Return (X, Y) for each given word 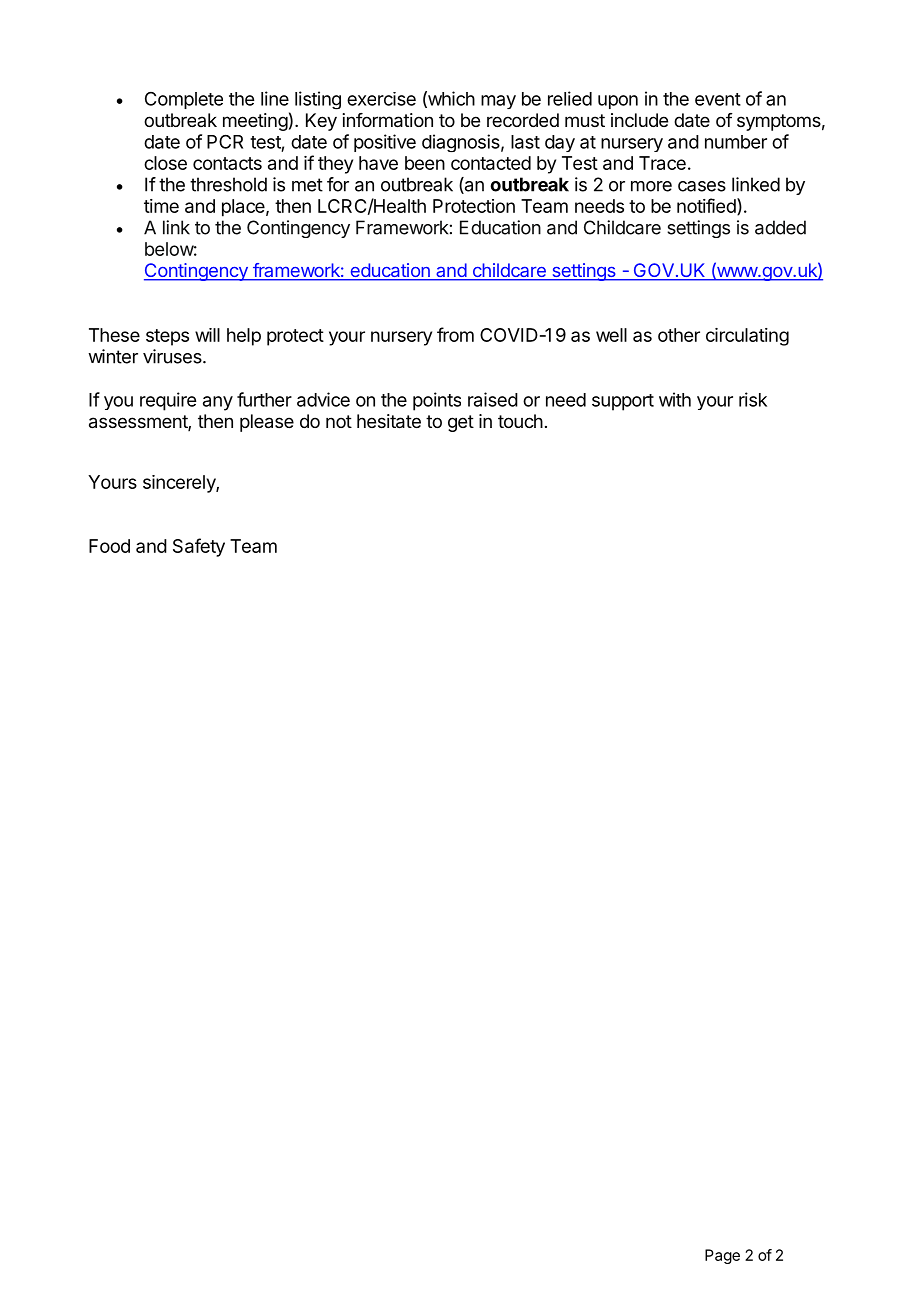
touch (520, 421)
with (675, 399)
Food (109, 546)
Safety (199, 547)
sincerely (180, 484)
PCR (225, 141)
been (425, 163)
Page (722, 1256)
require (168, 401)
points (437, 401)
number (736, 142)
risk (753, 399)
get (461, 423)
